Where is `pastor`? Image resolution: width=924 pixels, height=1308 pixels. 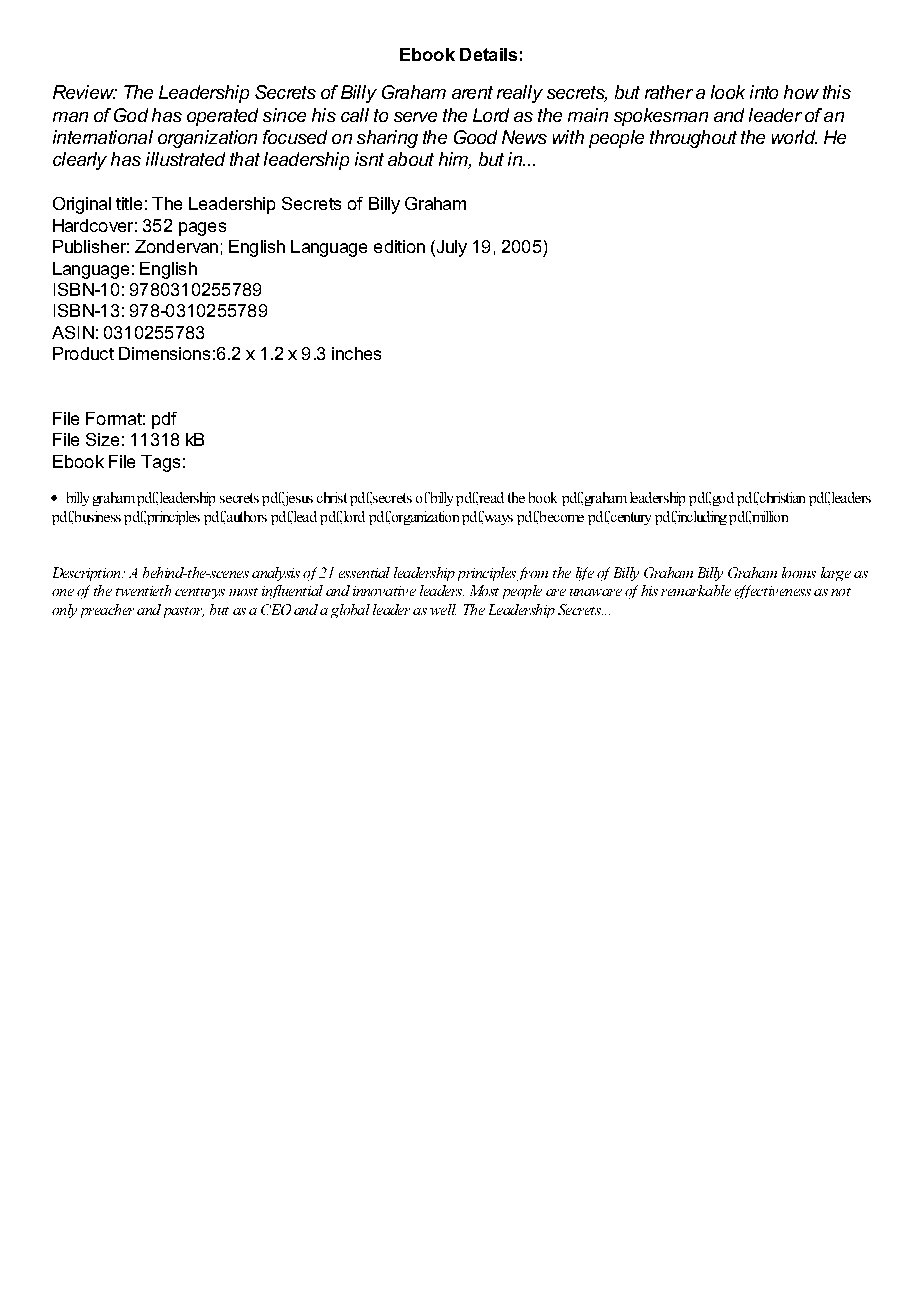
pastor is located at coordinates (184, 612).
